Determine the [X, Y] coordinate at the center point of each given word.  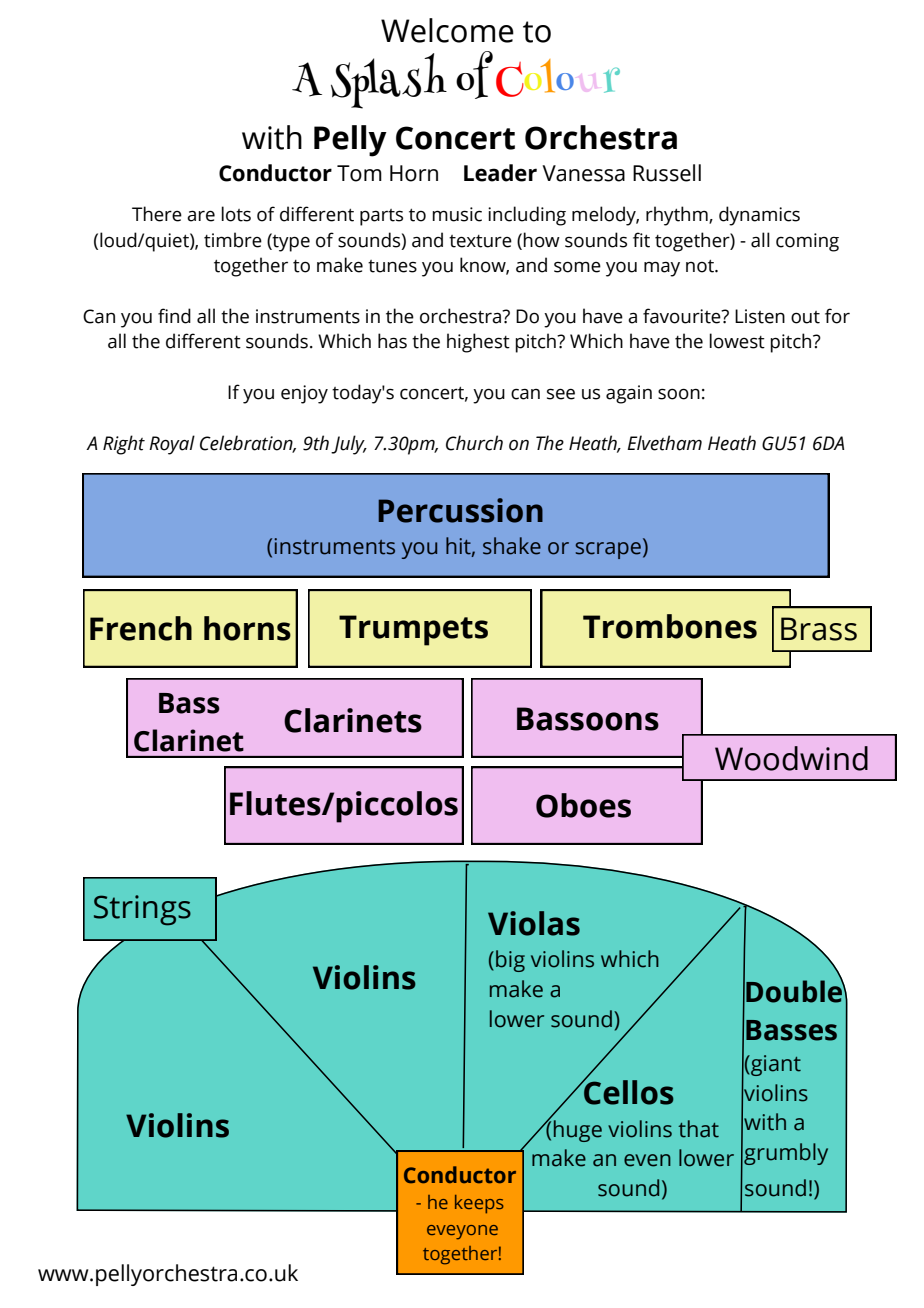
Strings [142, 910]
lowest [737, 341]
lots [236, 214]
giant [775, 1065]
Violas [534, 923]
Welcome [447, 30]
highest [478, 343]
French [141, 628]
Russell [667, 173]
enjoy [304, 394]
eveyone [462, 1232]
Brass [819, 629]
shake [512, 546]
